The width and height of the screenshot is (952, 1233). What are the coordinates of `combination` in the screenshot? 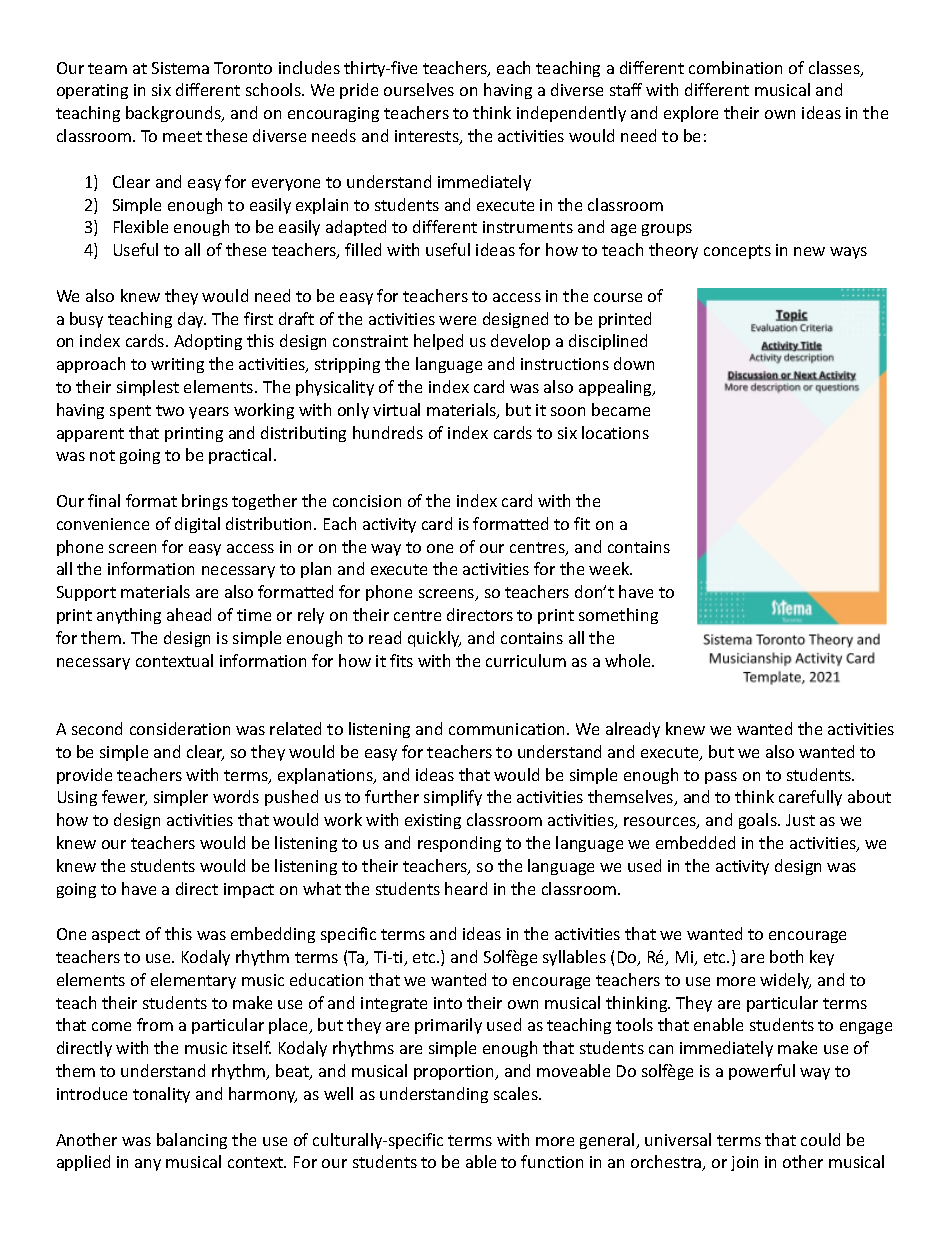 It's located at (735, 67).
